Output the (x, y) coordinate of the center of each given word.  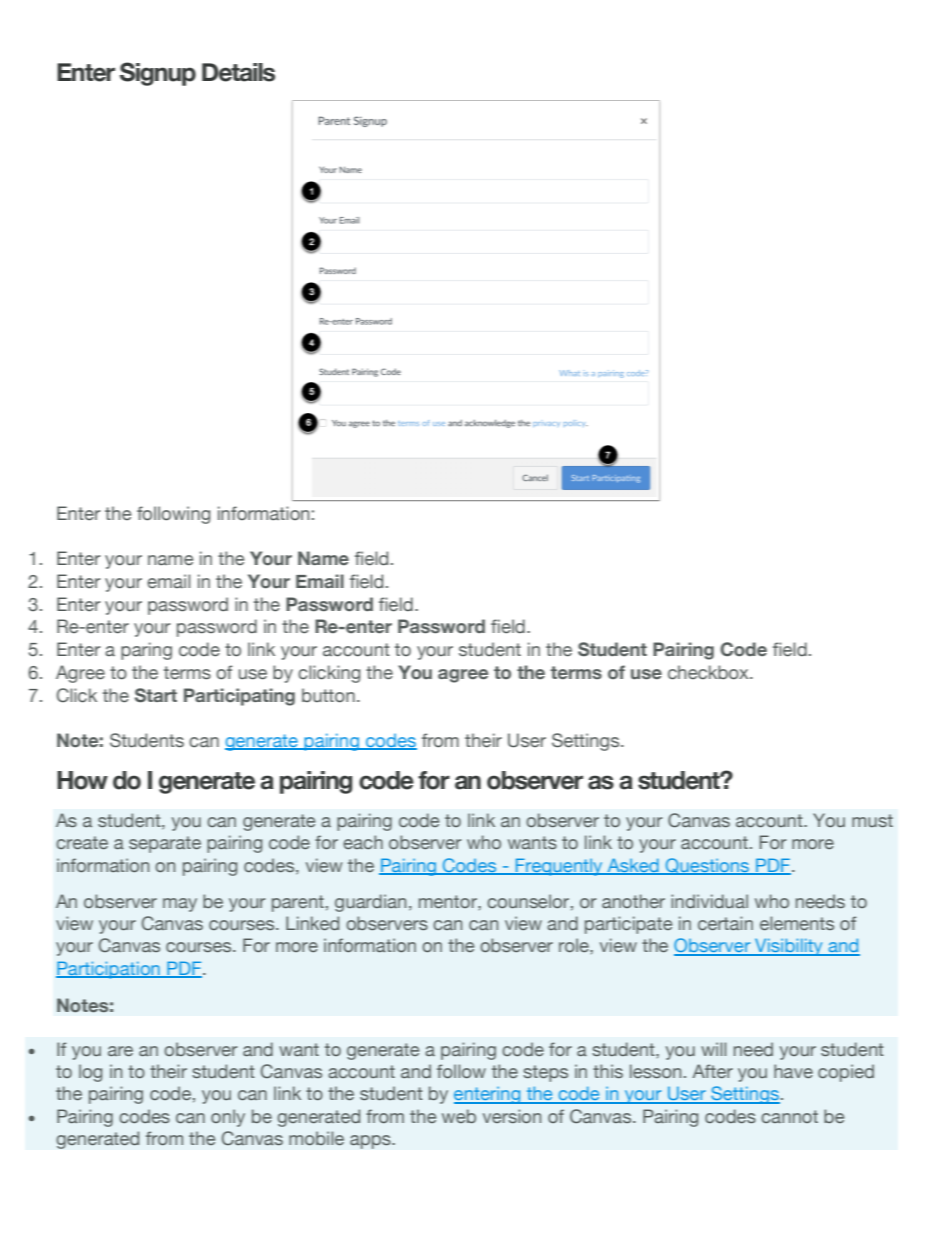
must (872, 820)
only (228, 1118)
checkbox (709, 672)
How (82, 780)
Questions (708, 866)
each (363, 842)
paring (146, 651)
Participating (239, 697)
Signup (158, 74)
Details (238, 72)
